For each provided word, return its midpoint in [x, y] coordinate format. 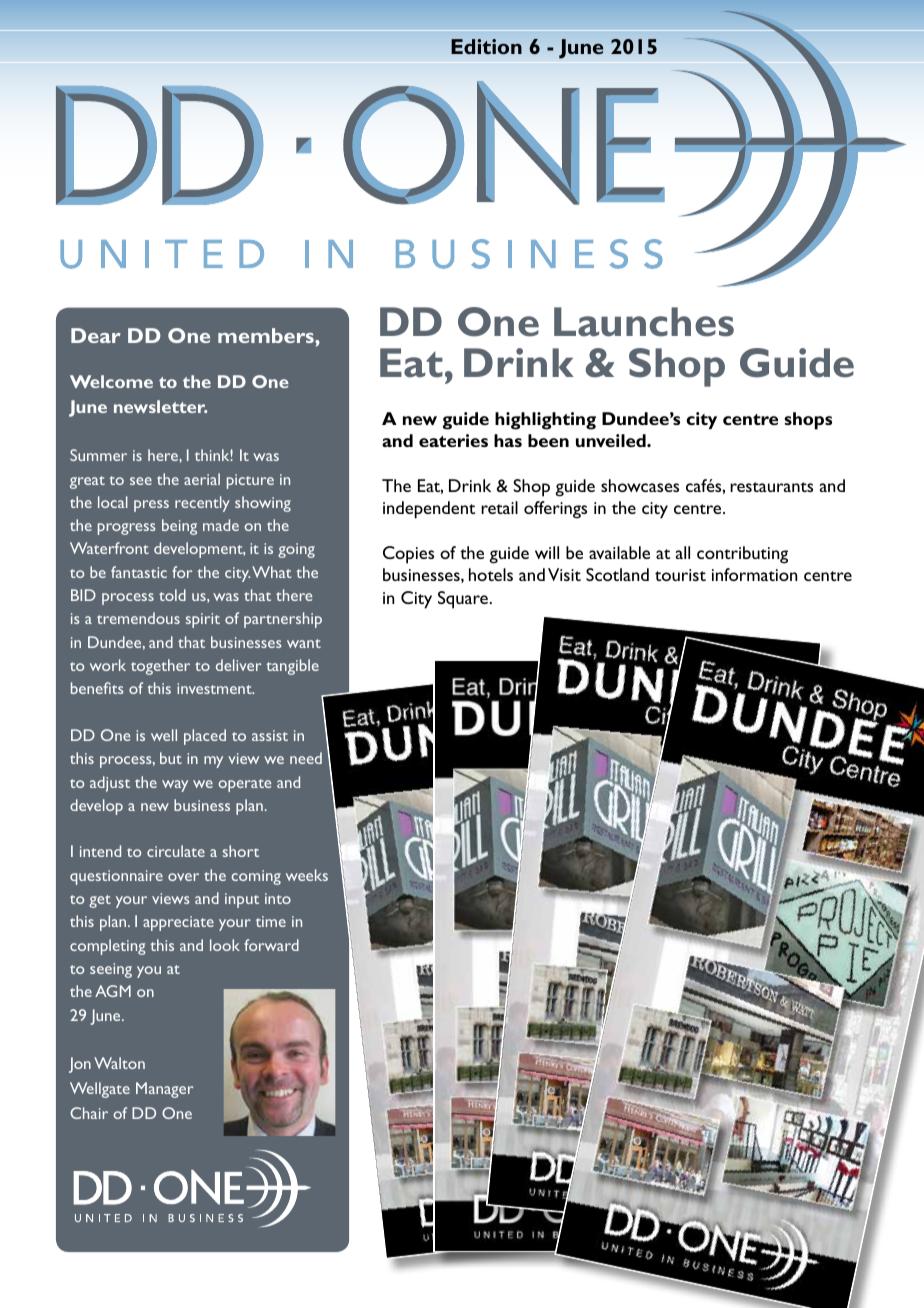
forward [271, 945]
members [267, 335]
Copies [408, 555]
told [172, 595]
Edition [486, 46]
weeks [307, 875]
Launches [644, 322]
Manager [164, 1090]
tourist [680, 575]
